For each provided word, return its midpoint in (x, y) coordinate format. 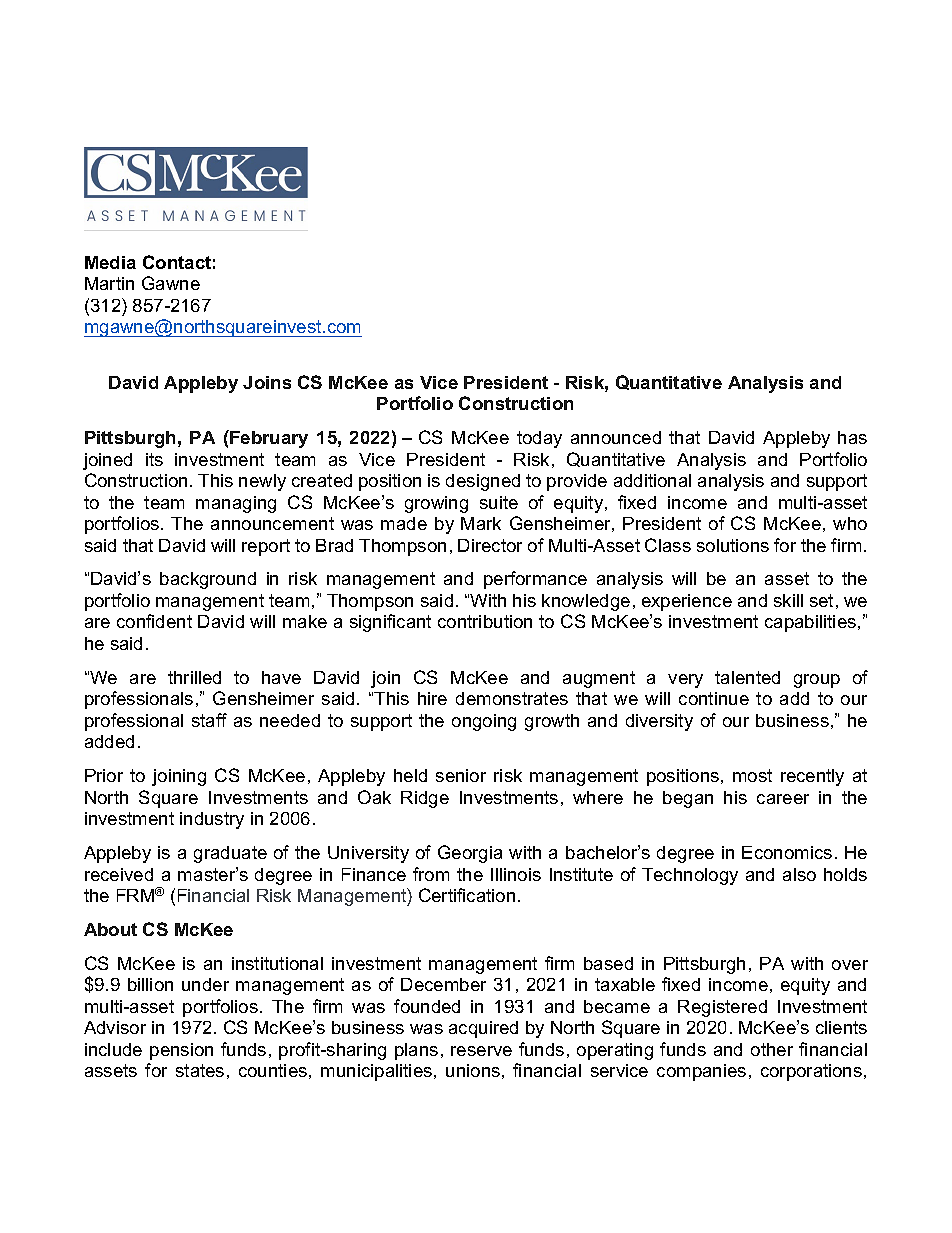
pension (181, 1051)
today (539, 439)
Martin (109, 283)
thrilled (194, 677)
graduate (230, 854)
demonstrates (512, 698)
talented (747, 677)
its (154, 459)
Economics (787, 852)
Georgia (470, 854)
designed (483, 482)
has (852, 437)
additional (652, 480)
